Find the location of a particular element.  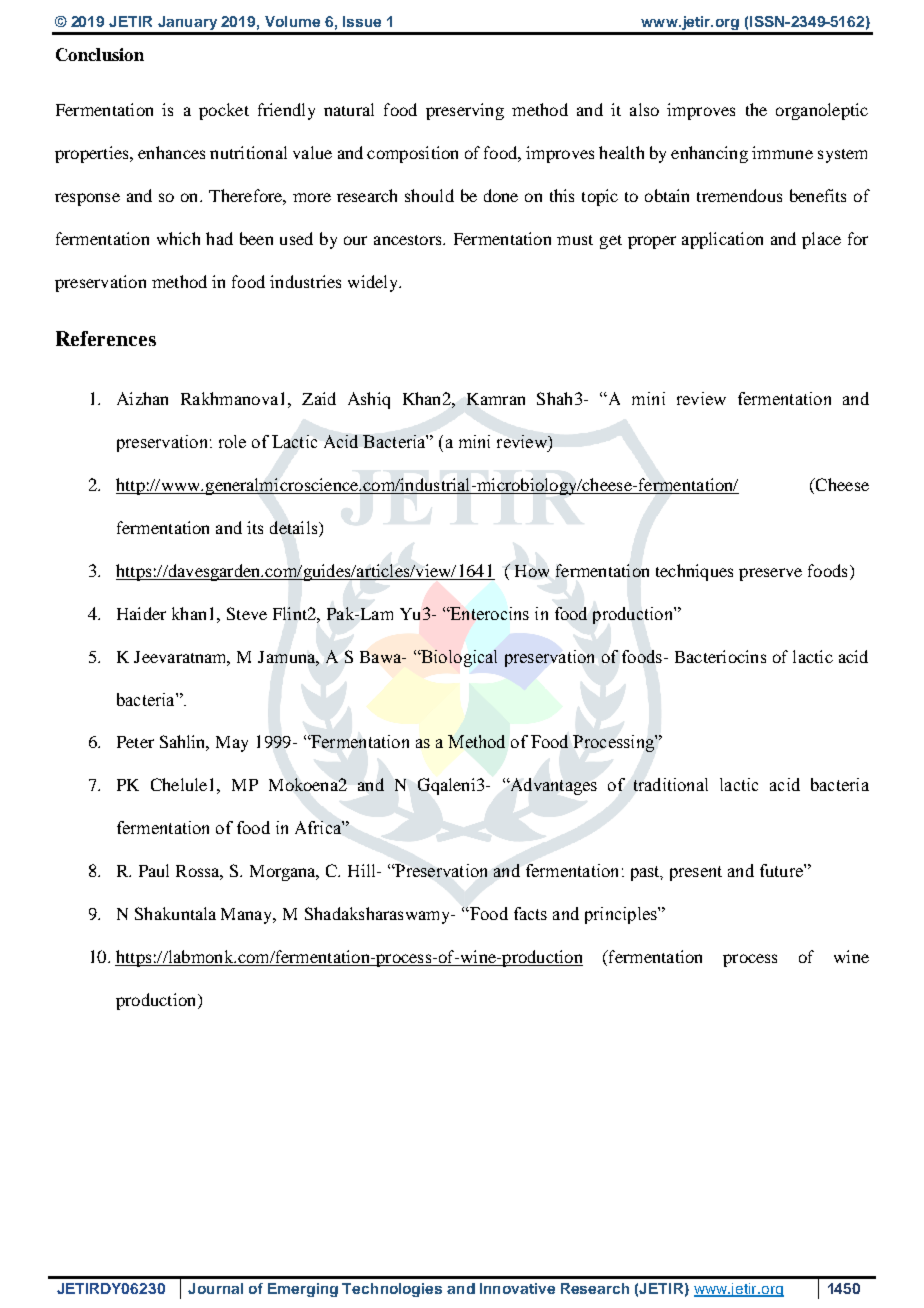

Innovative is located at coordinates (517, 1288).
